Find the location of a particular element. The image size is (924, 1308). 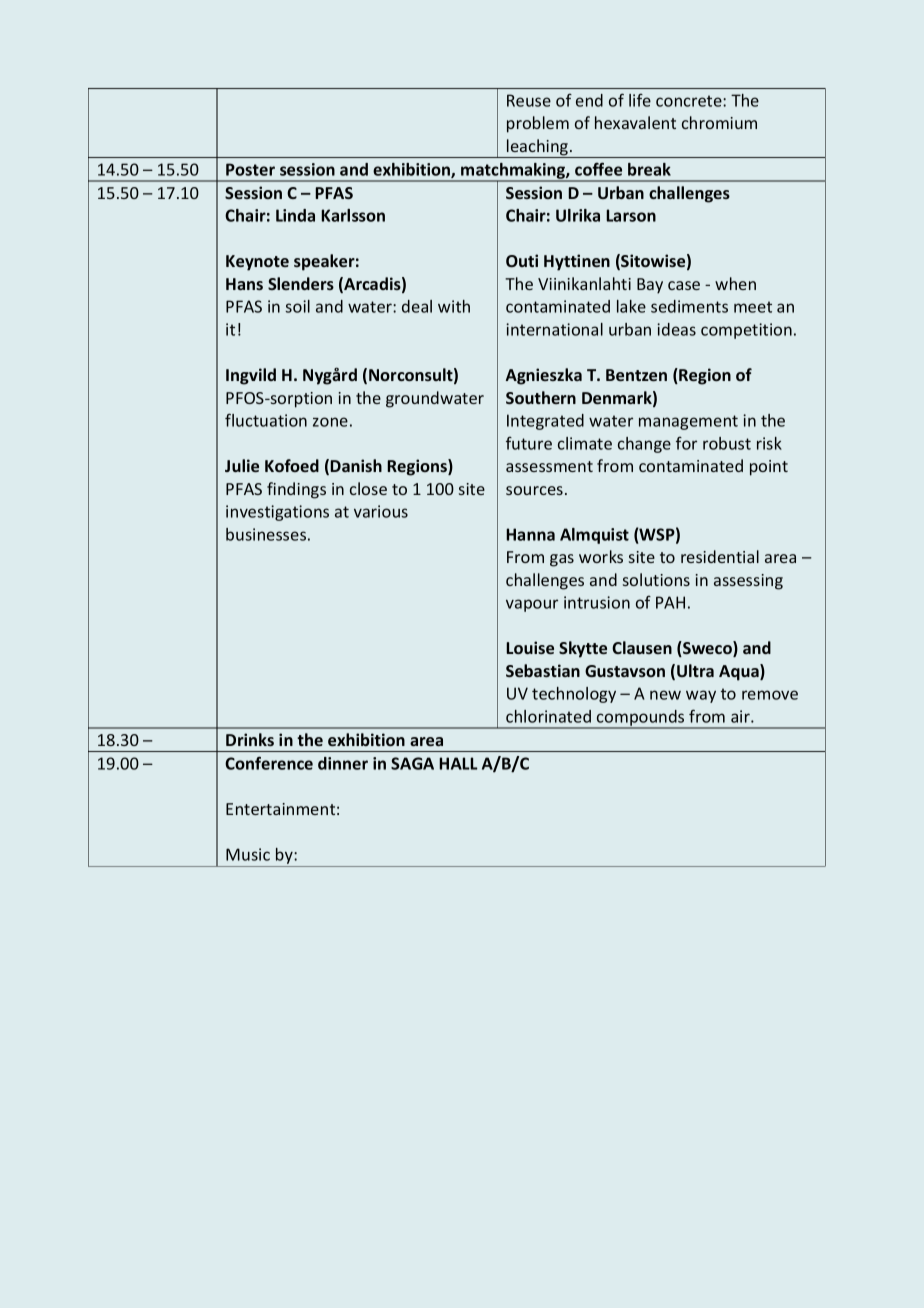

findings is located at coordinates (296, 490).
